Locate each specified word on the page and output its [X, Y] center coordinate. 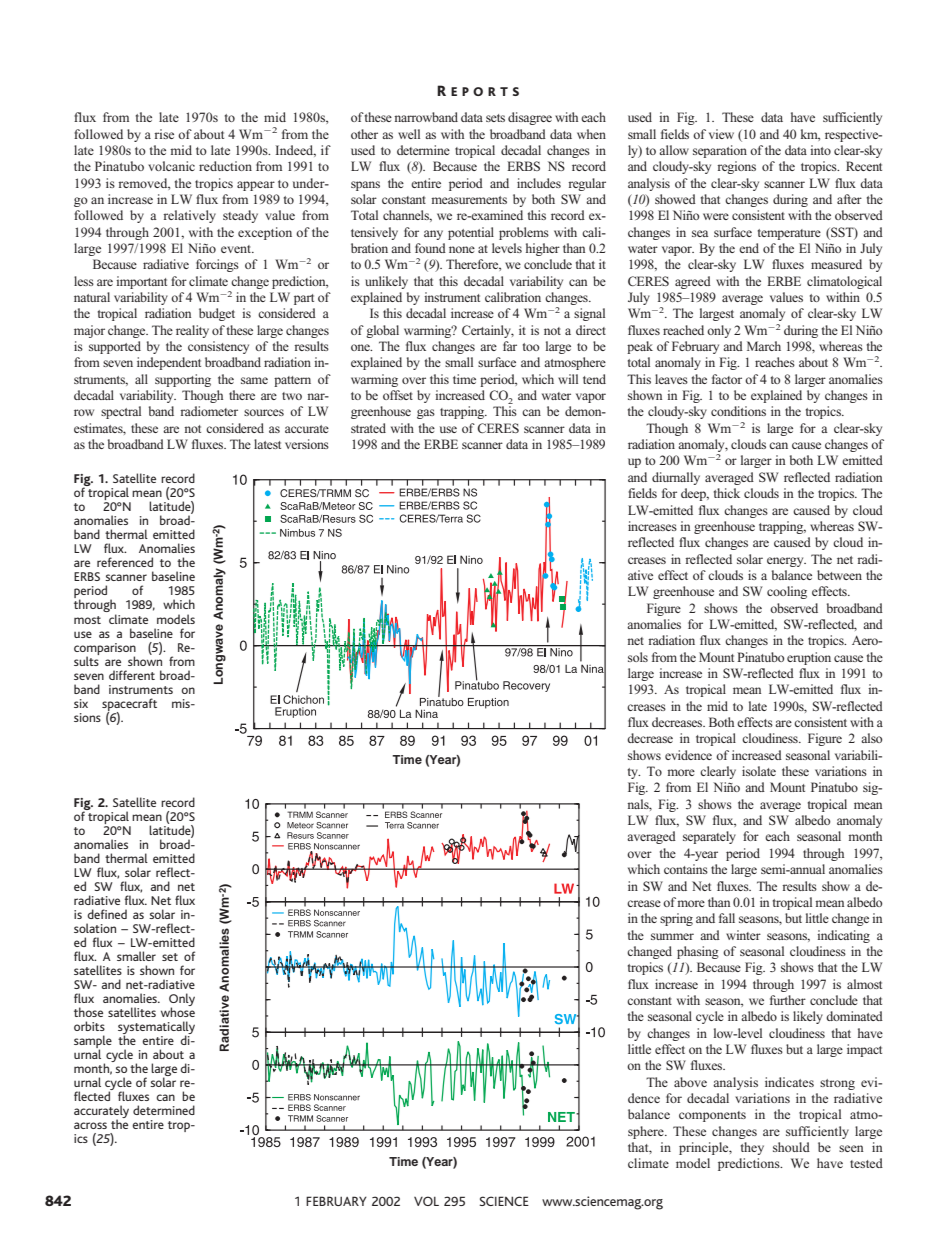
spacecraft [129, 705]
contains [686, 869]
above [690, 1082]
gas [426, 414]
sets [495, 118]
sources [264, 412]
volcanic [171, 166]
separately [709, 837]
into [820, 150]
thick [727, 493]
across [90, 1125]
